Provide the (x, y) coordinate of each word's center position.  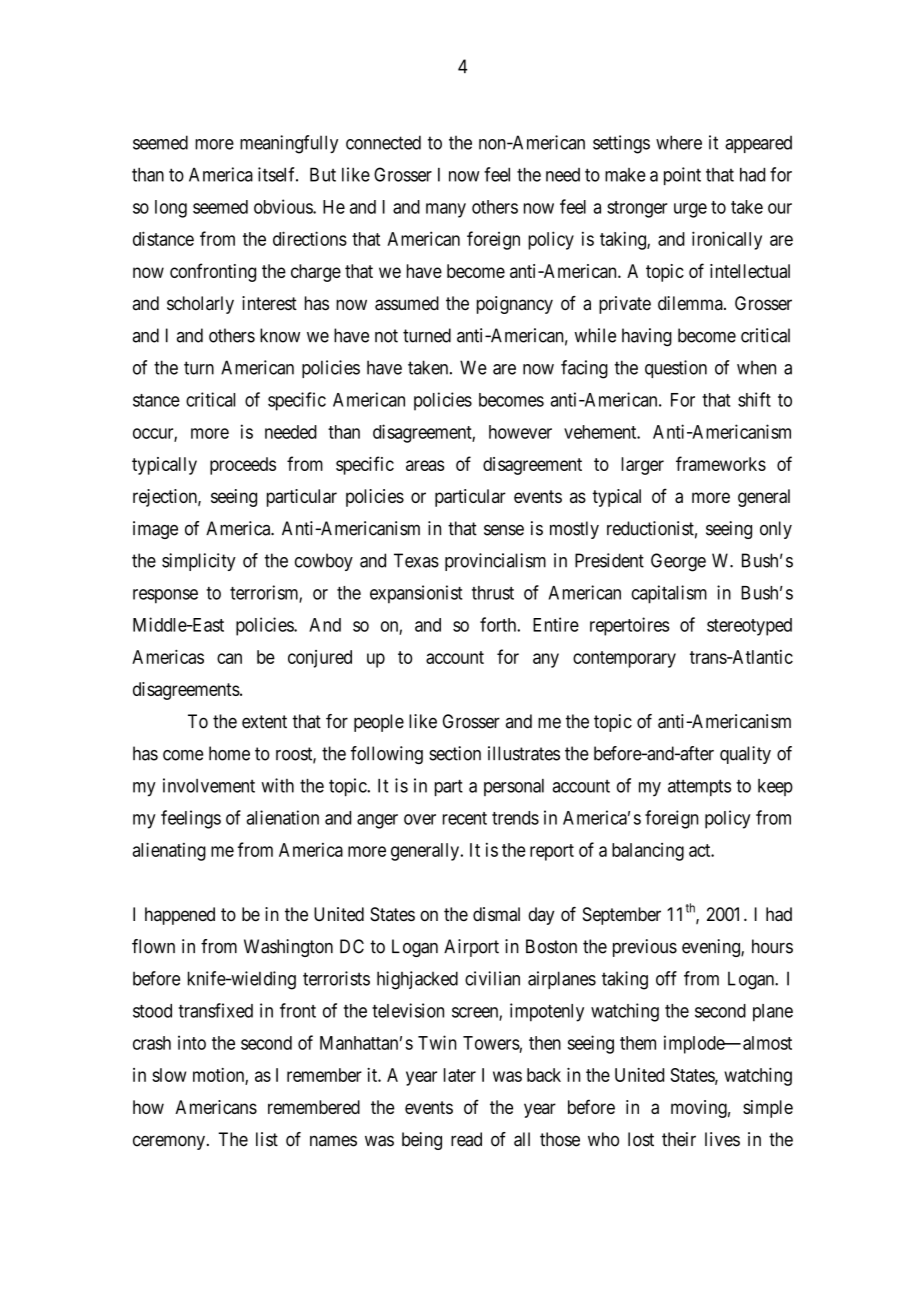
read (466, 1139)
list (267, 1139)
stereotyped (749, 627)
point (682, 176)
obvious (284, 206)
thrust (493, 593)
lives (722, 1139)
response (165, 596)
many (446, 210)
